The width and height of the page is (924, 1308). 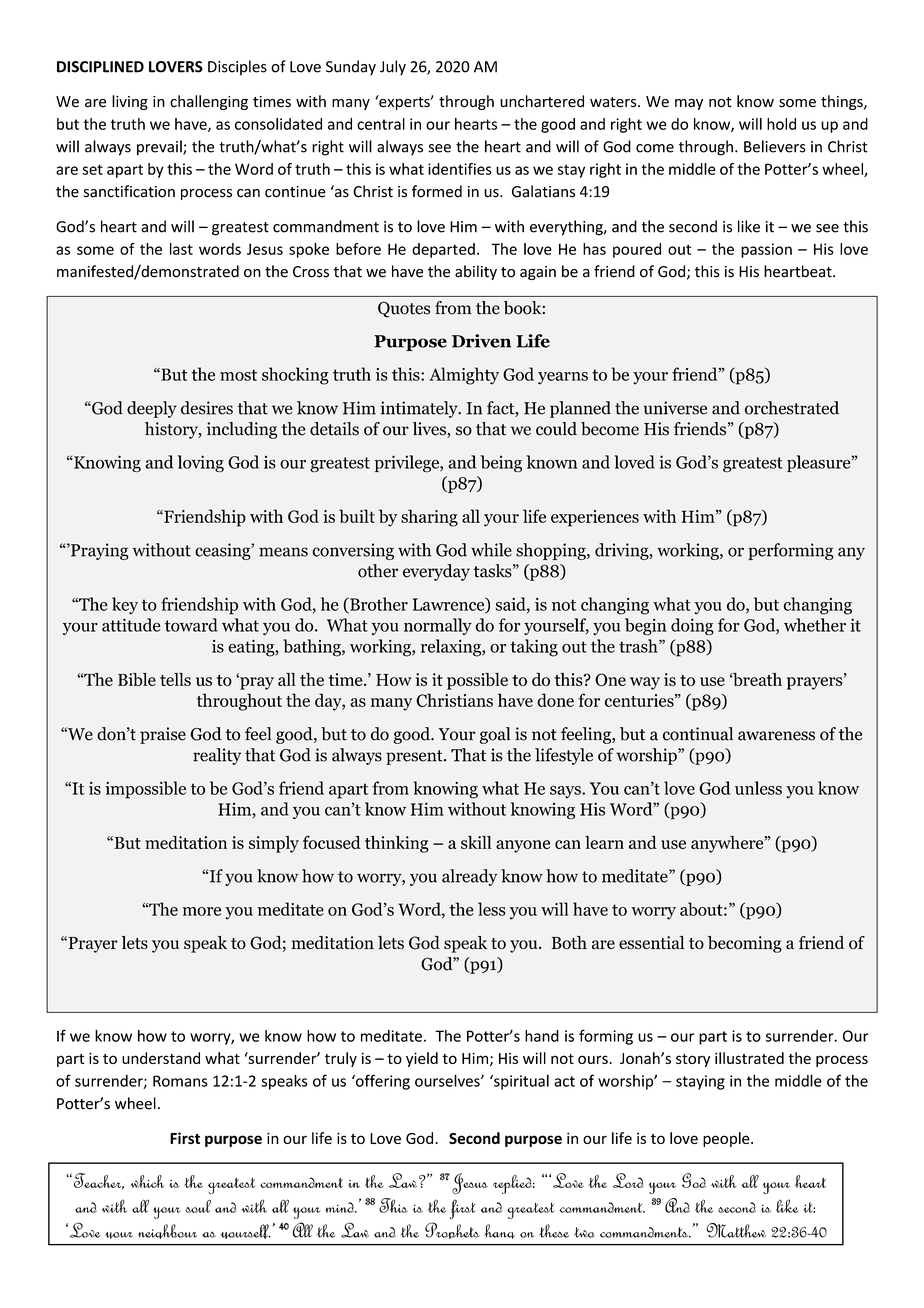 I want to click on toward, so click(x=191, y=625).
